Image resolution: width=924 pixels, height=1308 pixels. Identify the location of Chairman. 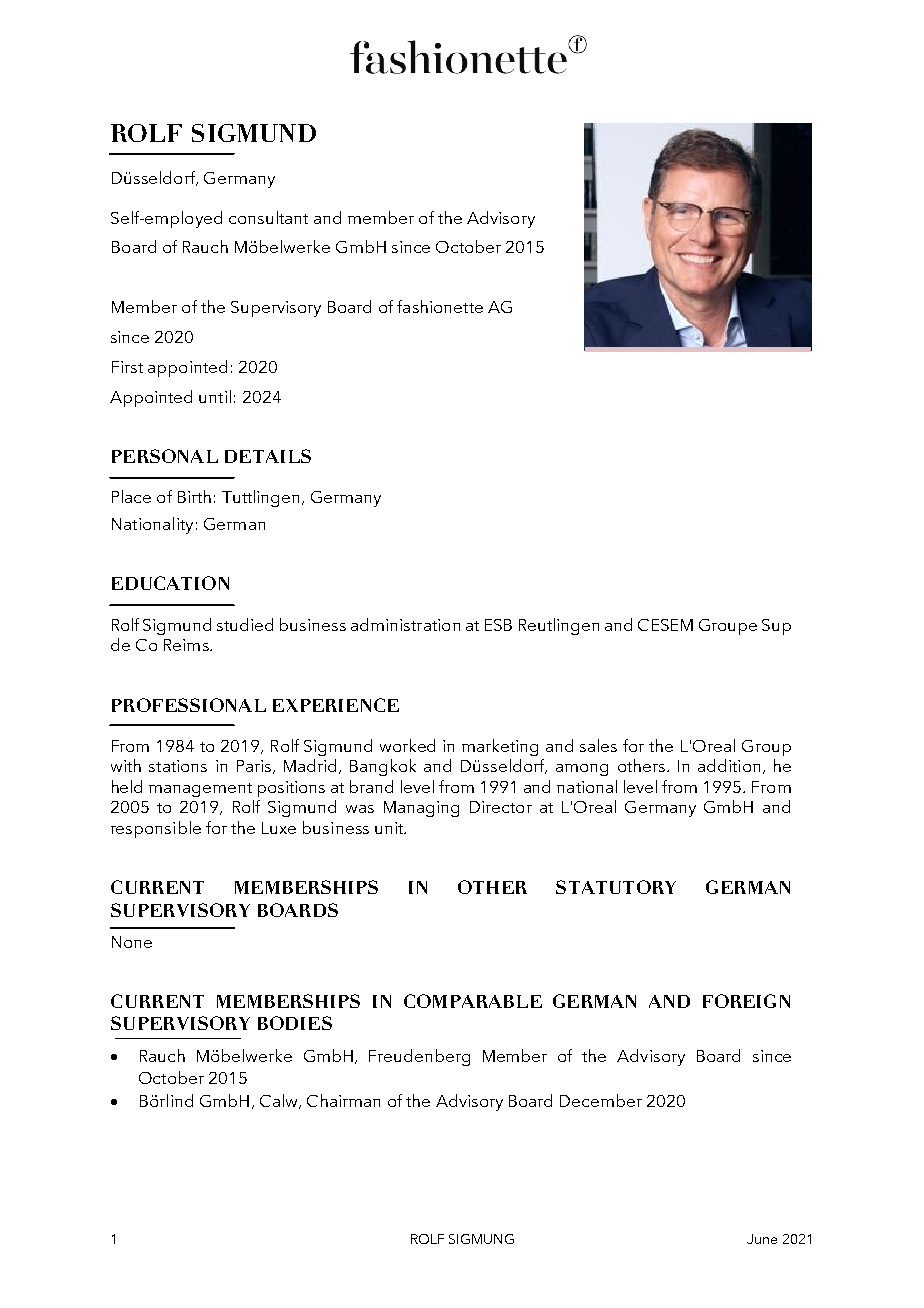
(343, 1100).
